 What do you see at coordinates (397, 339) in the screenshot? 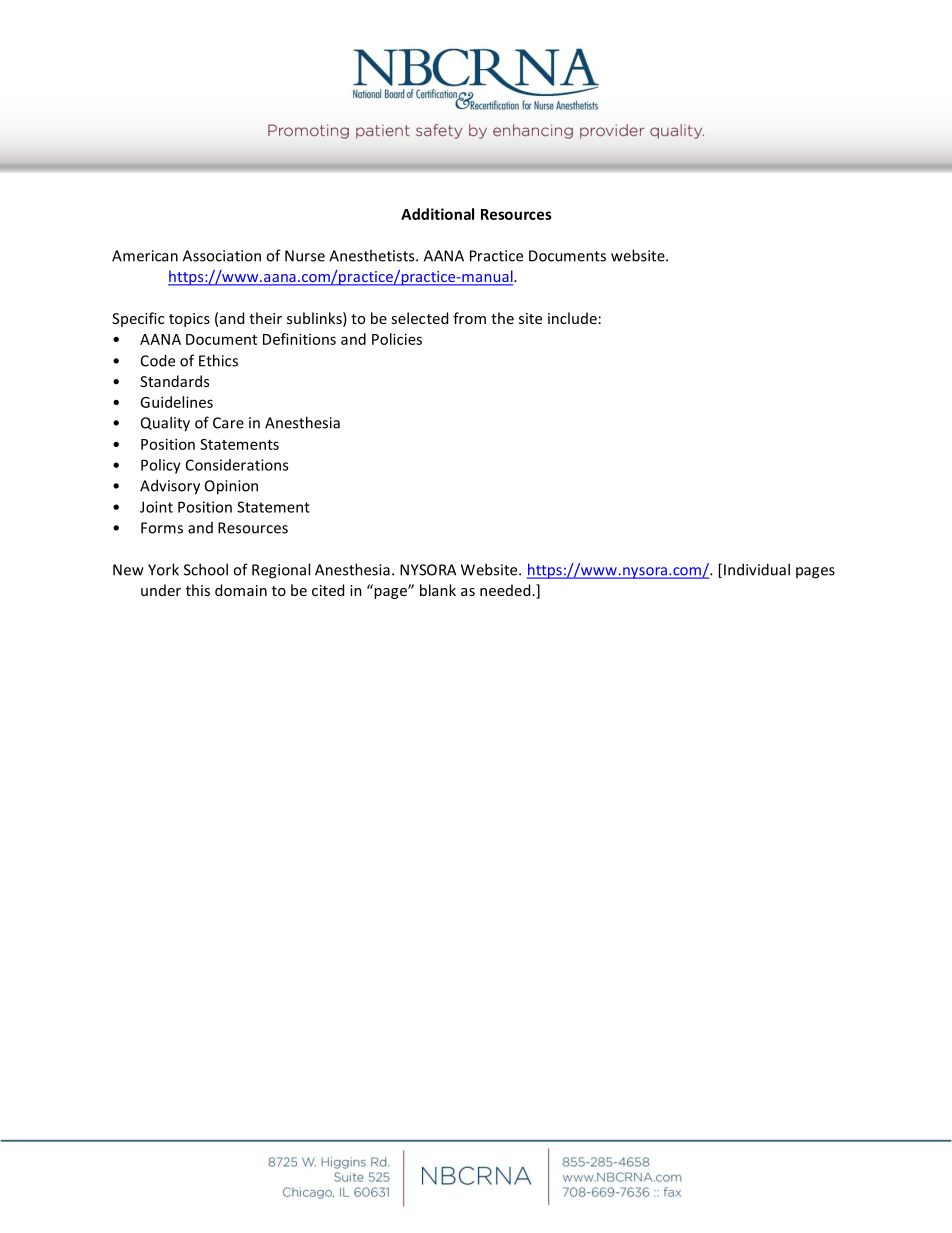
I see `Policies` at bounding box center [397, 339].
